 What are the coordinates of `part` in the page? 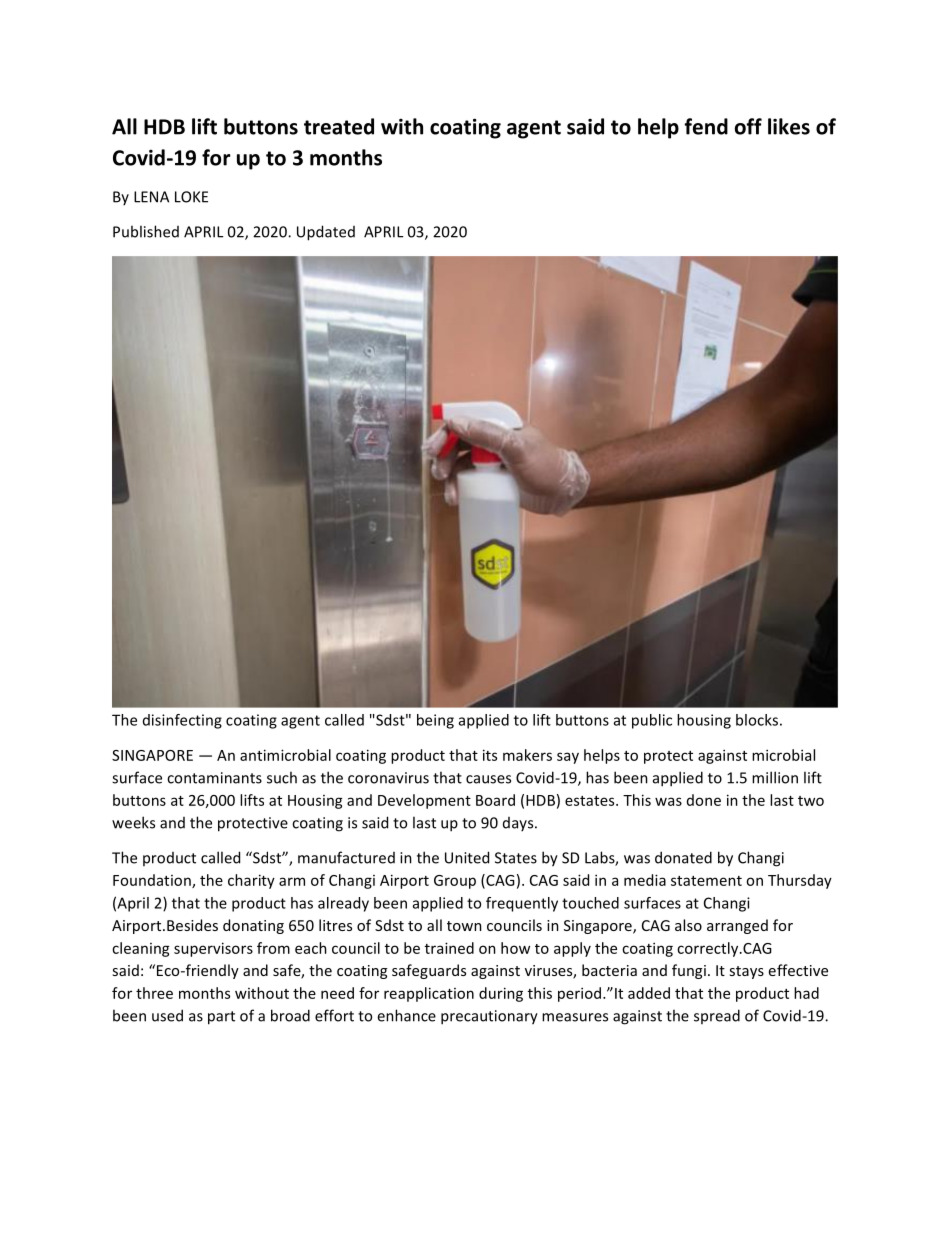 It's located at (221, 1018).
